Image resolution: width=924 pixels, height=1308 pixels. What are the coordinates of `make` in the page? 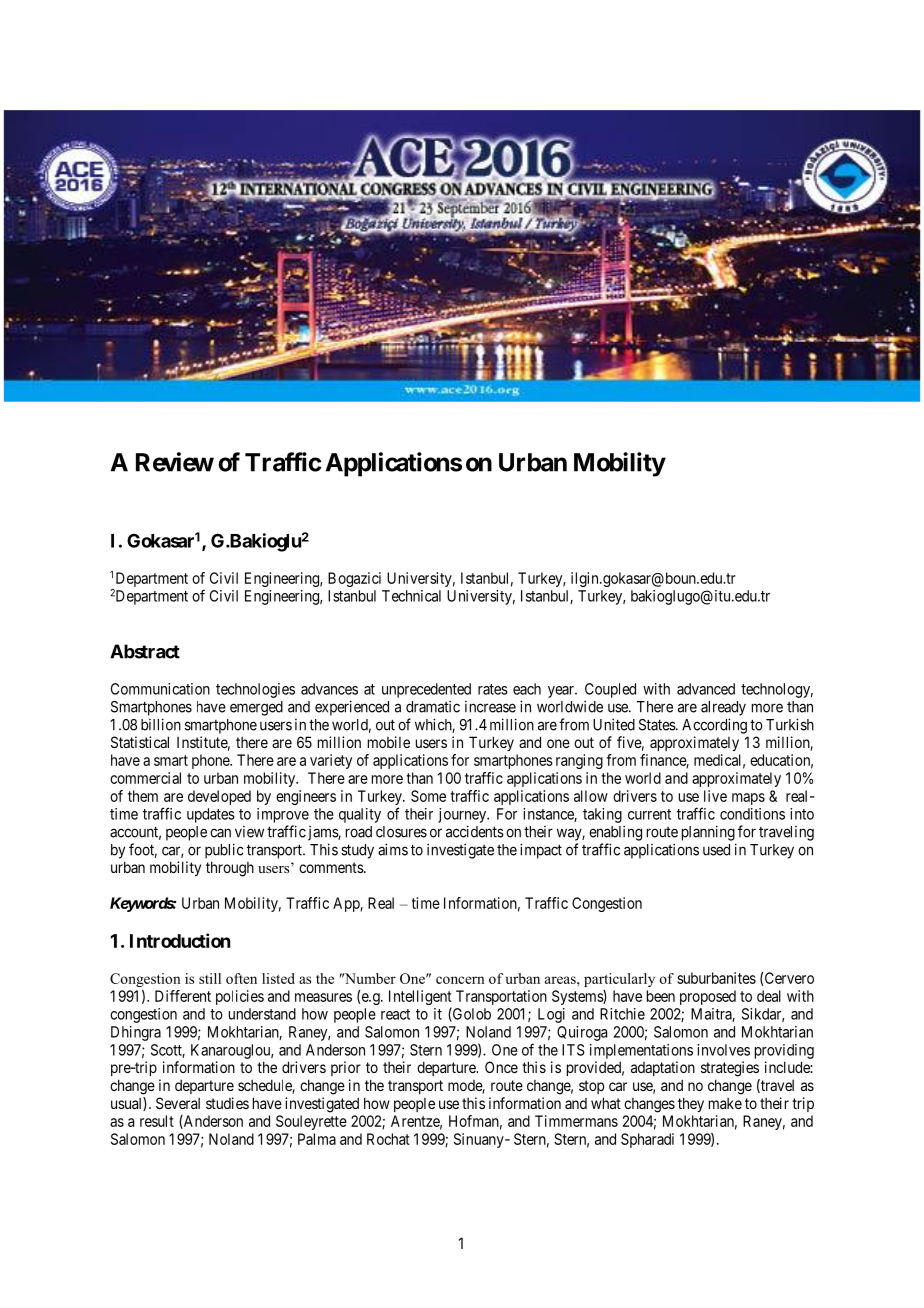 It's located at (725, 1103).
